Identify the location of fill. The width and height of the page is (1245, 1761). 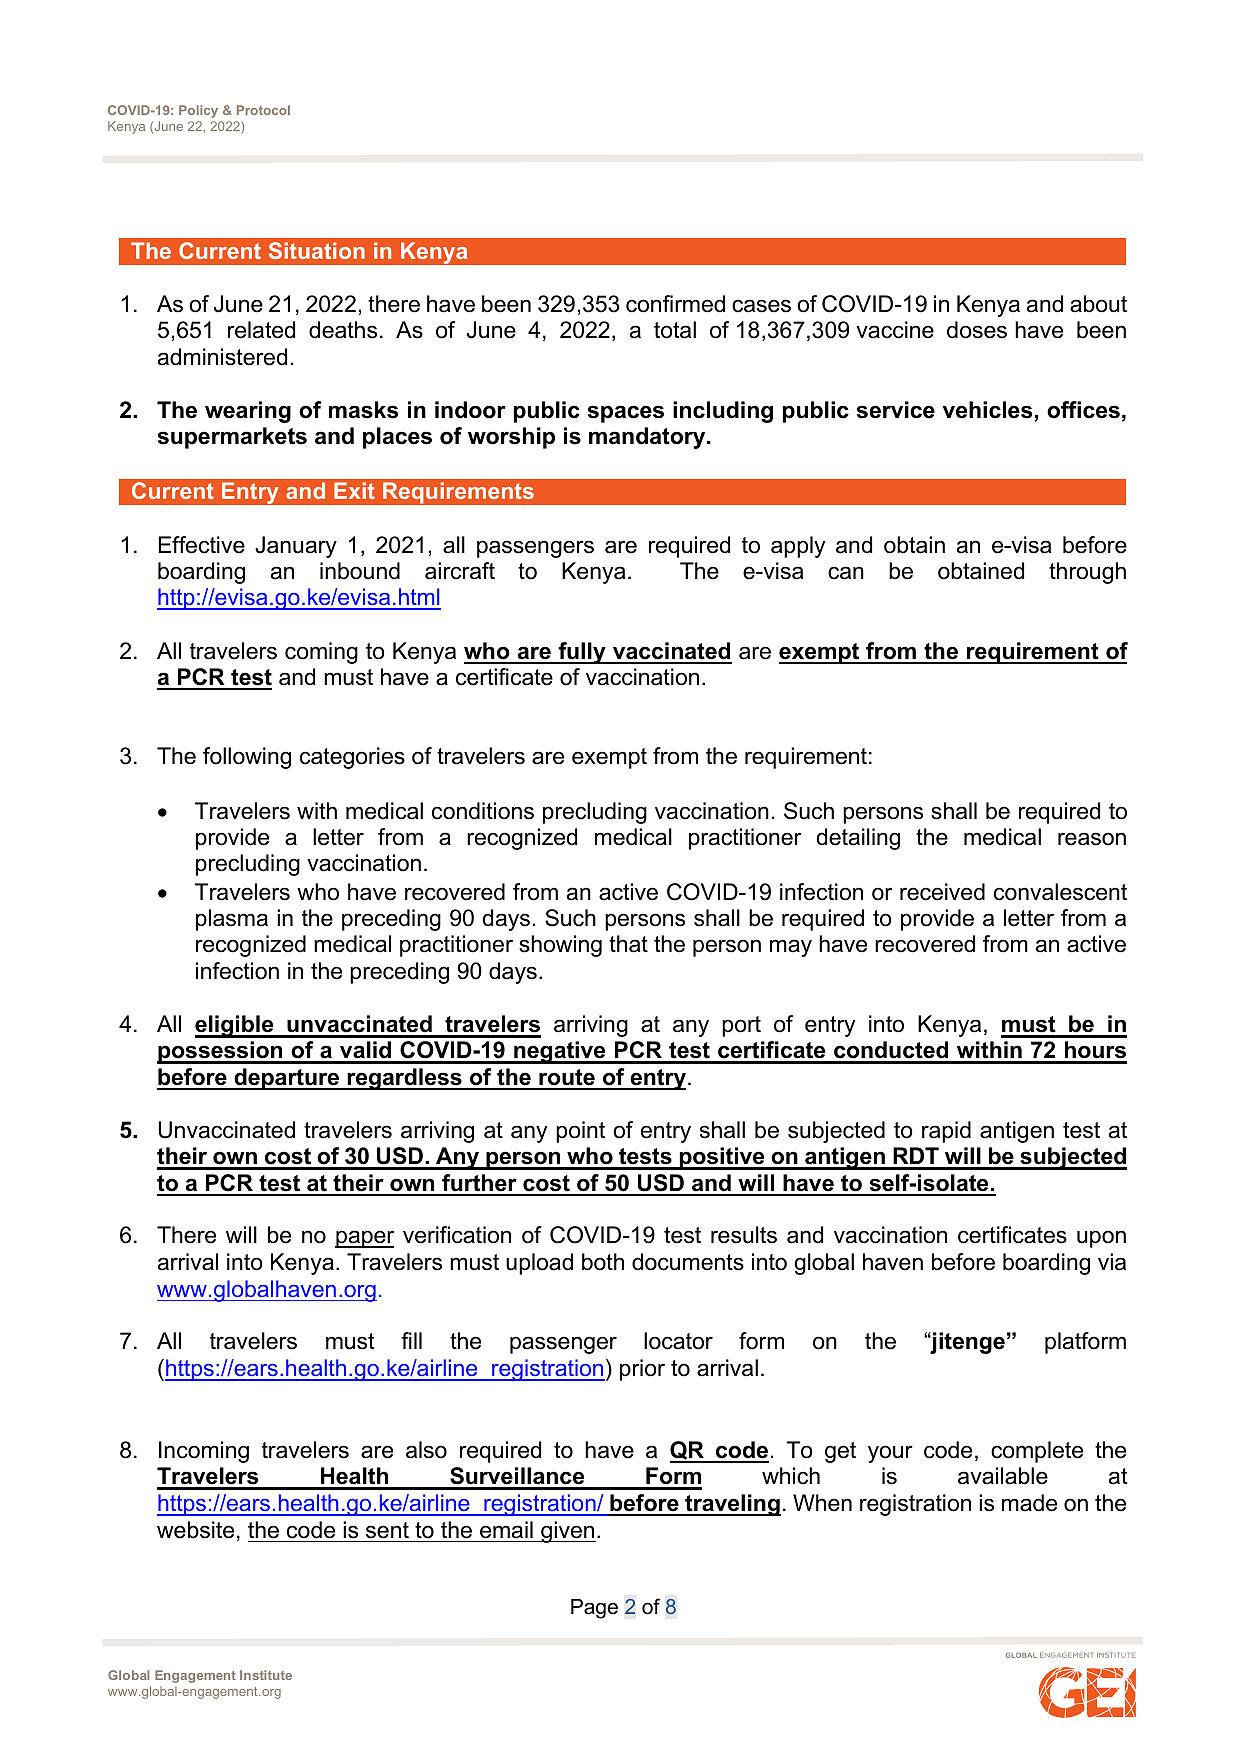
(411, 1340).
